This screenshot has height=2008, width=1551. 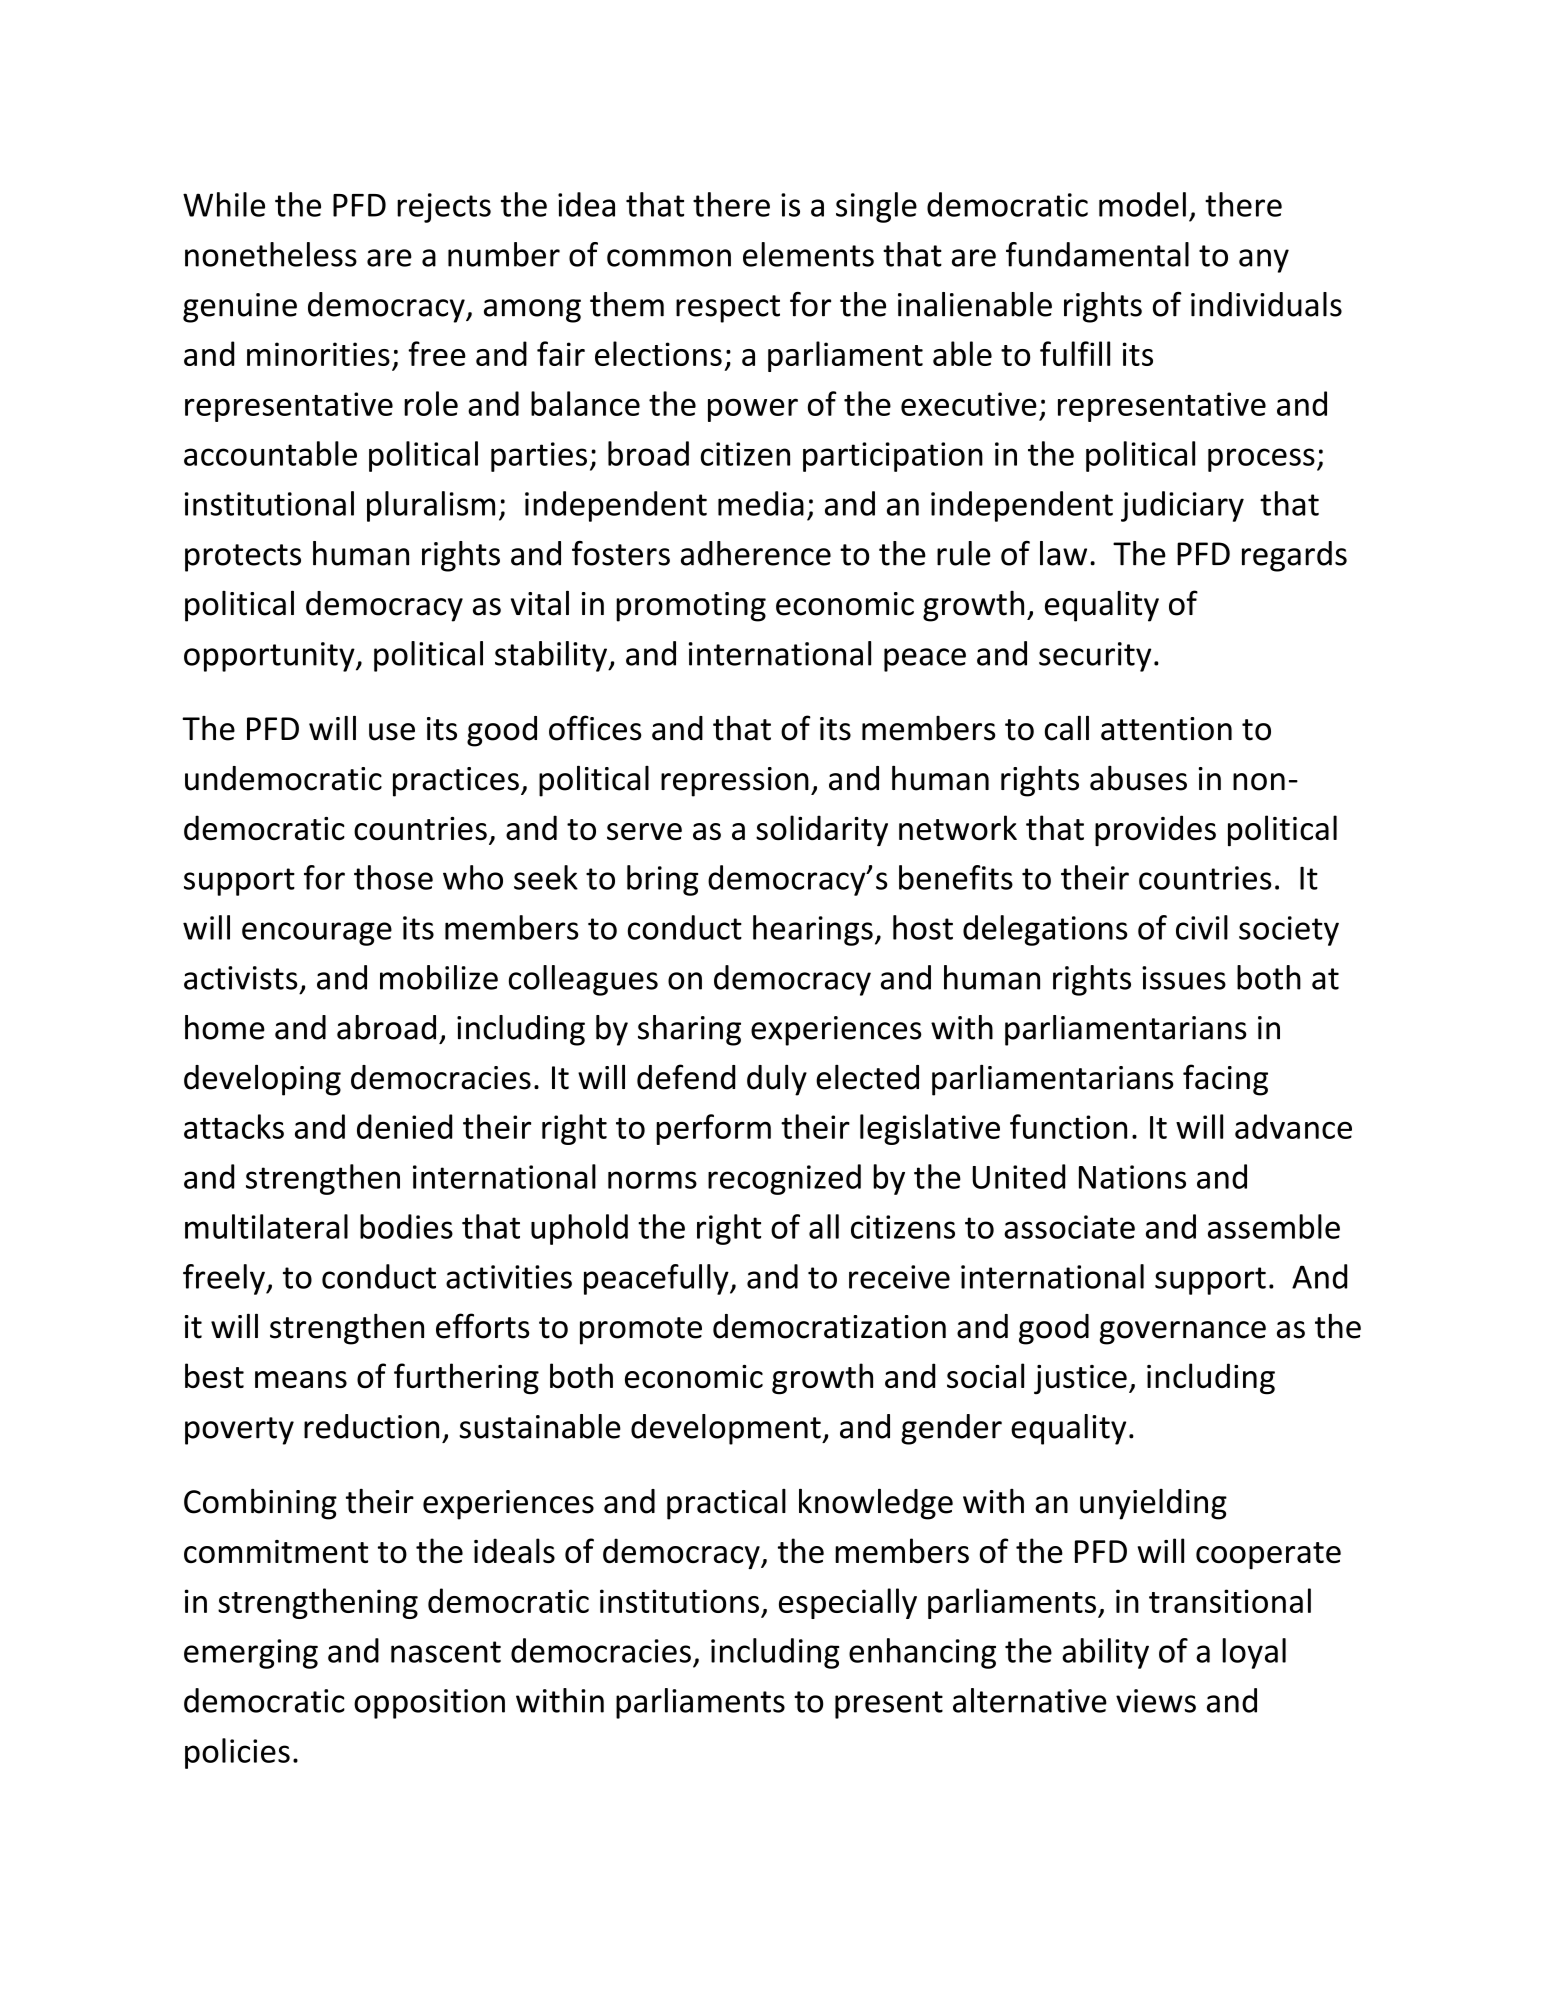 I want to click on issues, so click(x=1184, y=978).
